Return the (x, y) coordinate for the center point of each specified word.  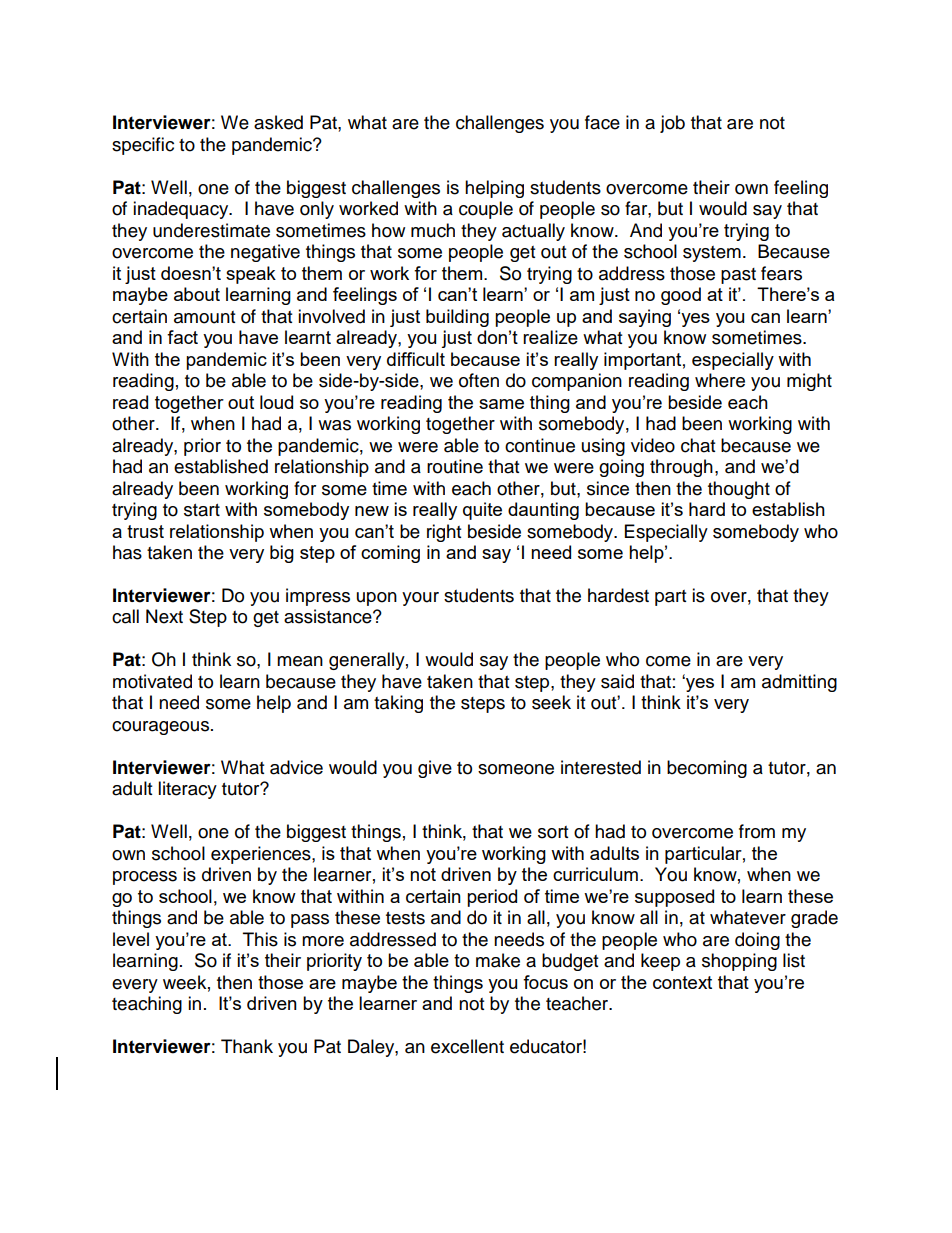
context (682, 982)
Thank (247, 1046)
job (672, 124)
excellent (467, 1046)
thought (739, 490)
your (420, 599)
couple (486, 210)
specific (143, 146)
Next (164, 616)
